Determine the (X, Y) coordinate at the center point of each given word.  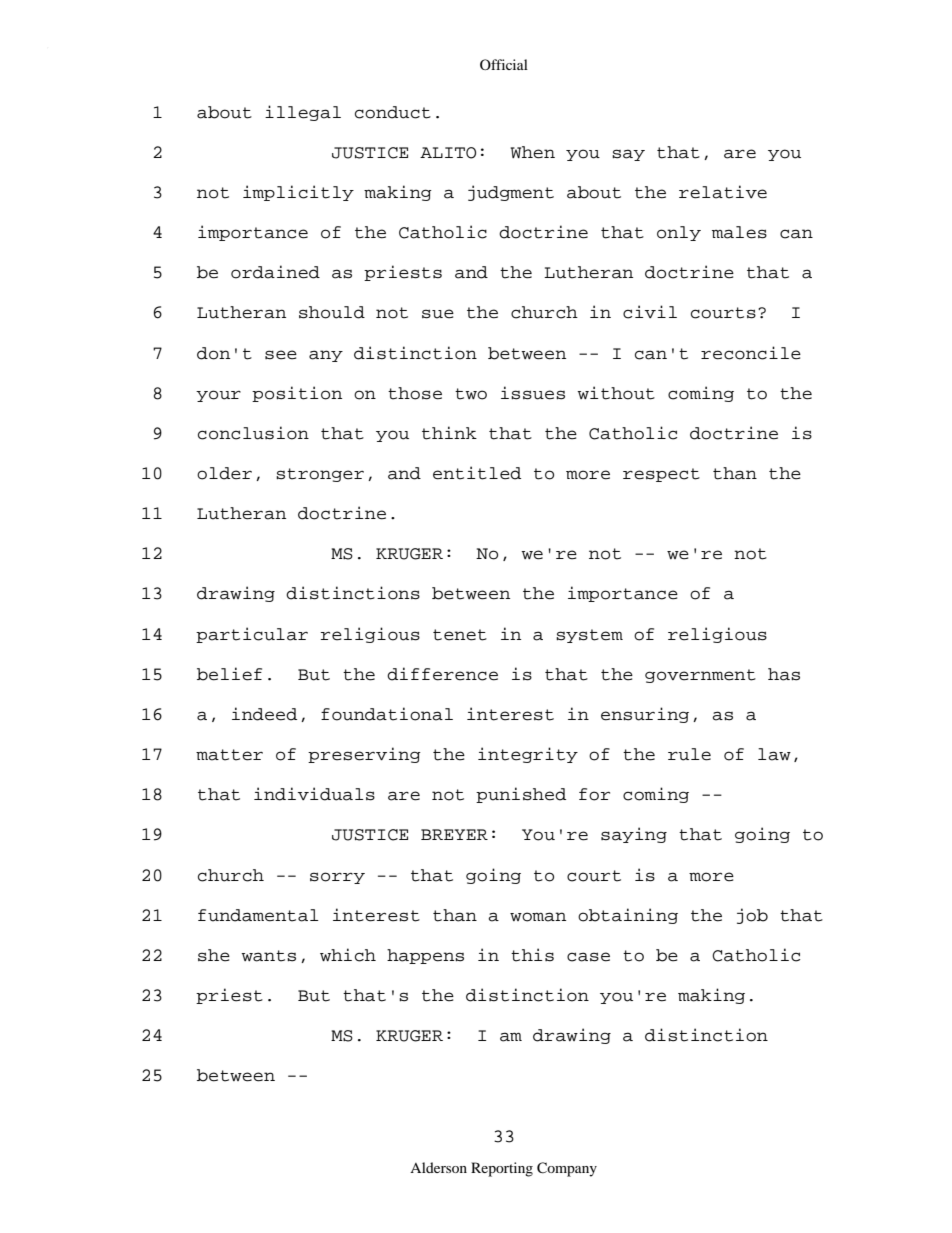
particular (252, 635)
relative (723, 192)
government (700, 676)
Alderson (438, 1167)
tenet (460, 635)
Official (504, 64)
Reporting (502, 1169)
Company (567, 1169)
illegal (303, 113)
